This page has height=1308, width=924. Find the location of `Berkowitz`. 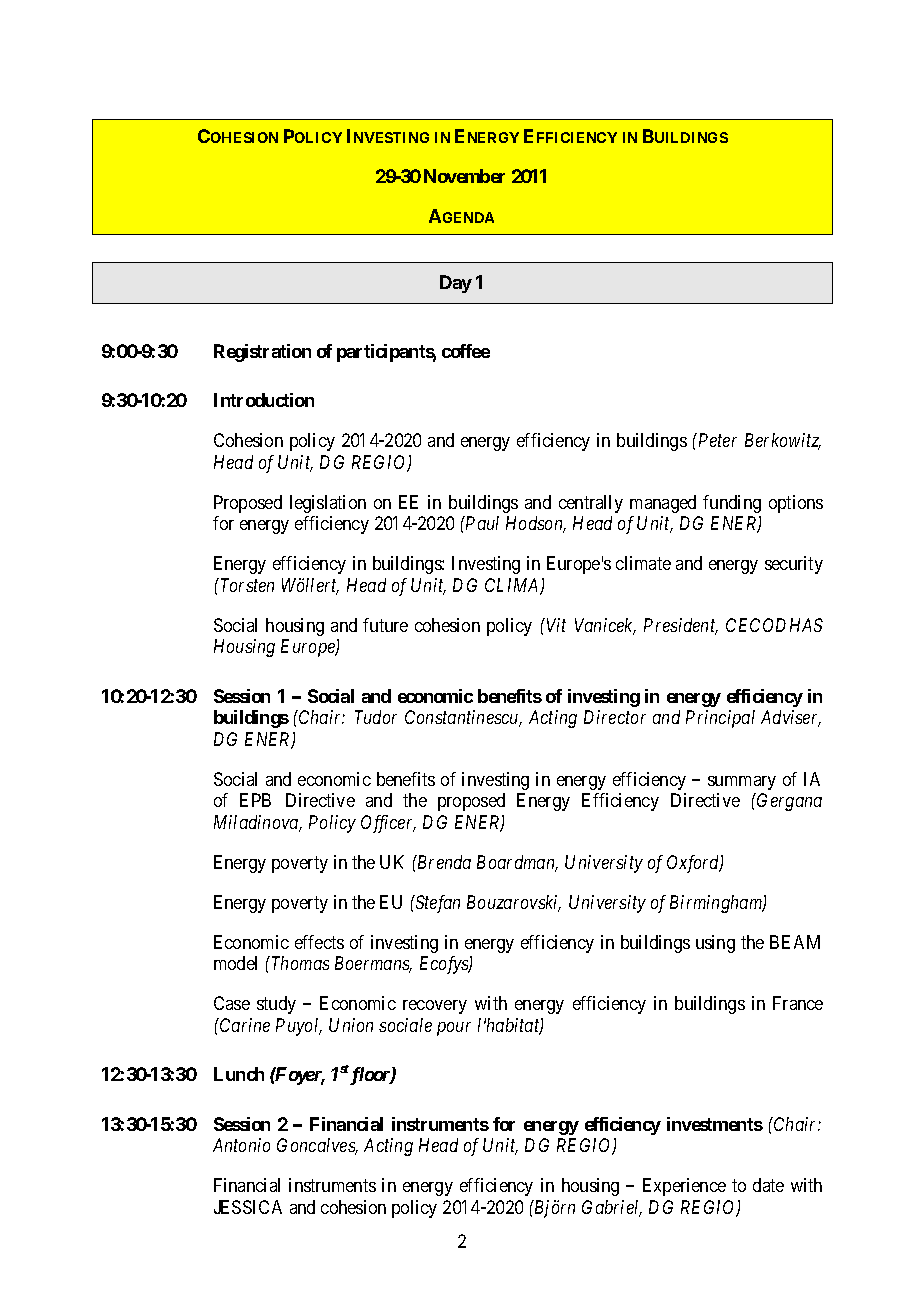

Berkowitz is located at coordinates (783, 441).
